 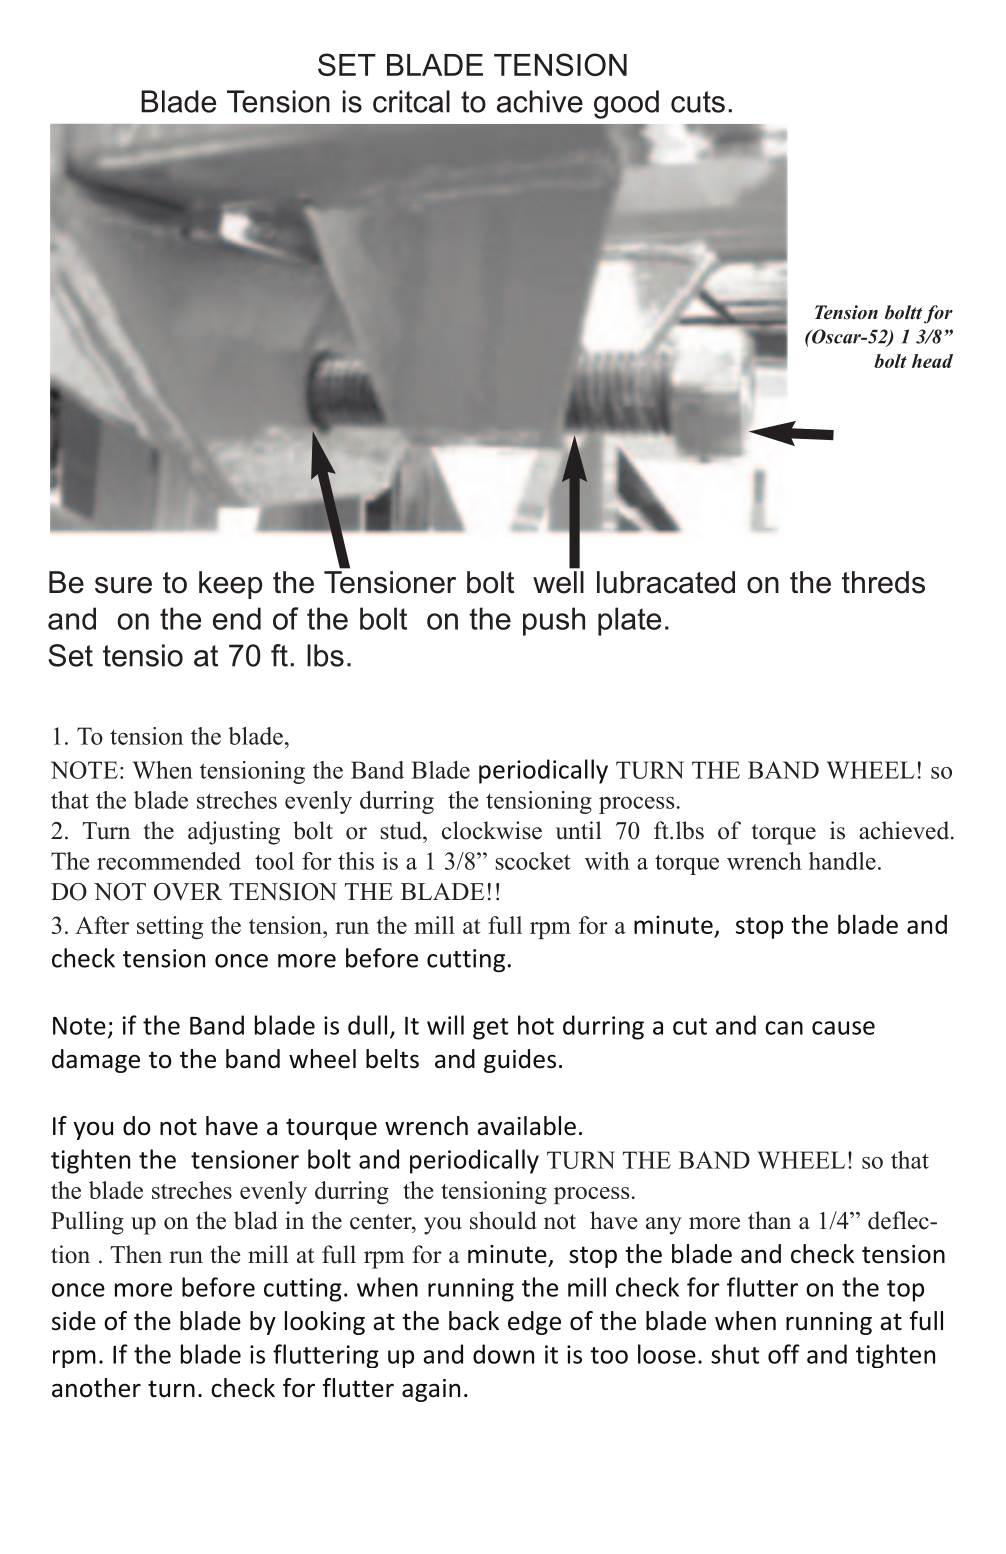 I want to click on hot, so click(x=536, y=1025).
